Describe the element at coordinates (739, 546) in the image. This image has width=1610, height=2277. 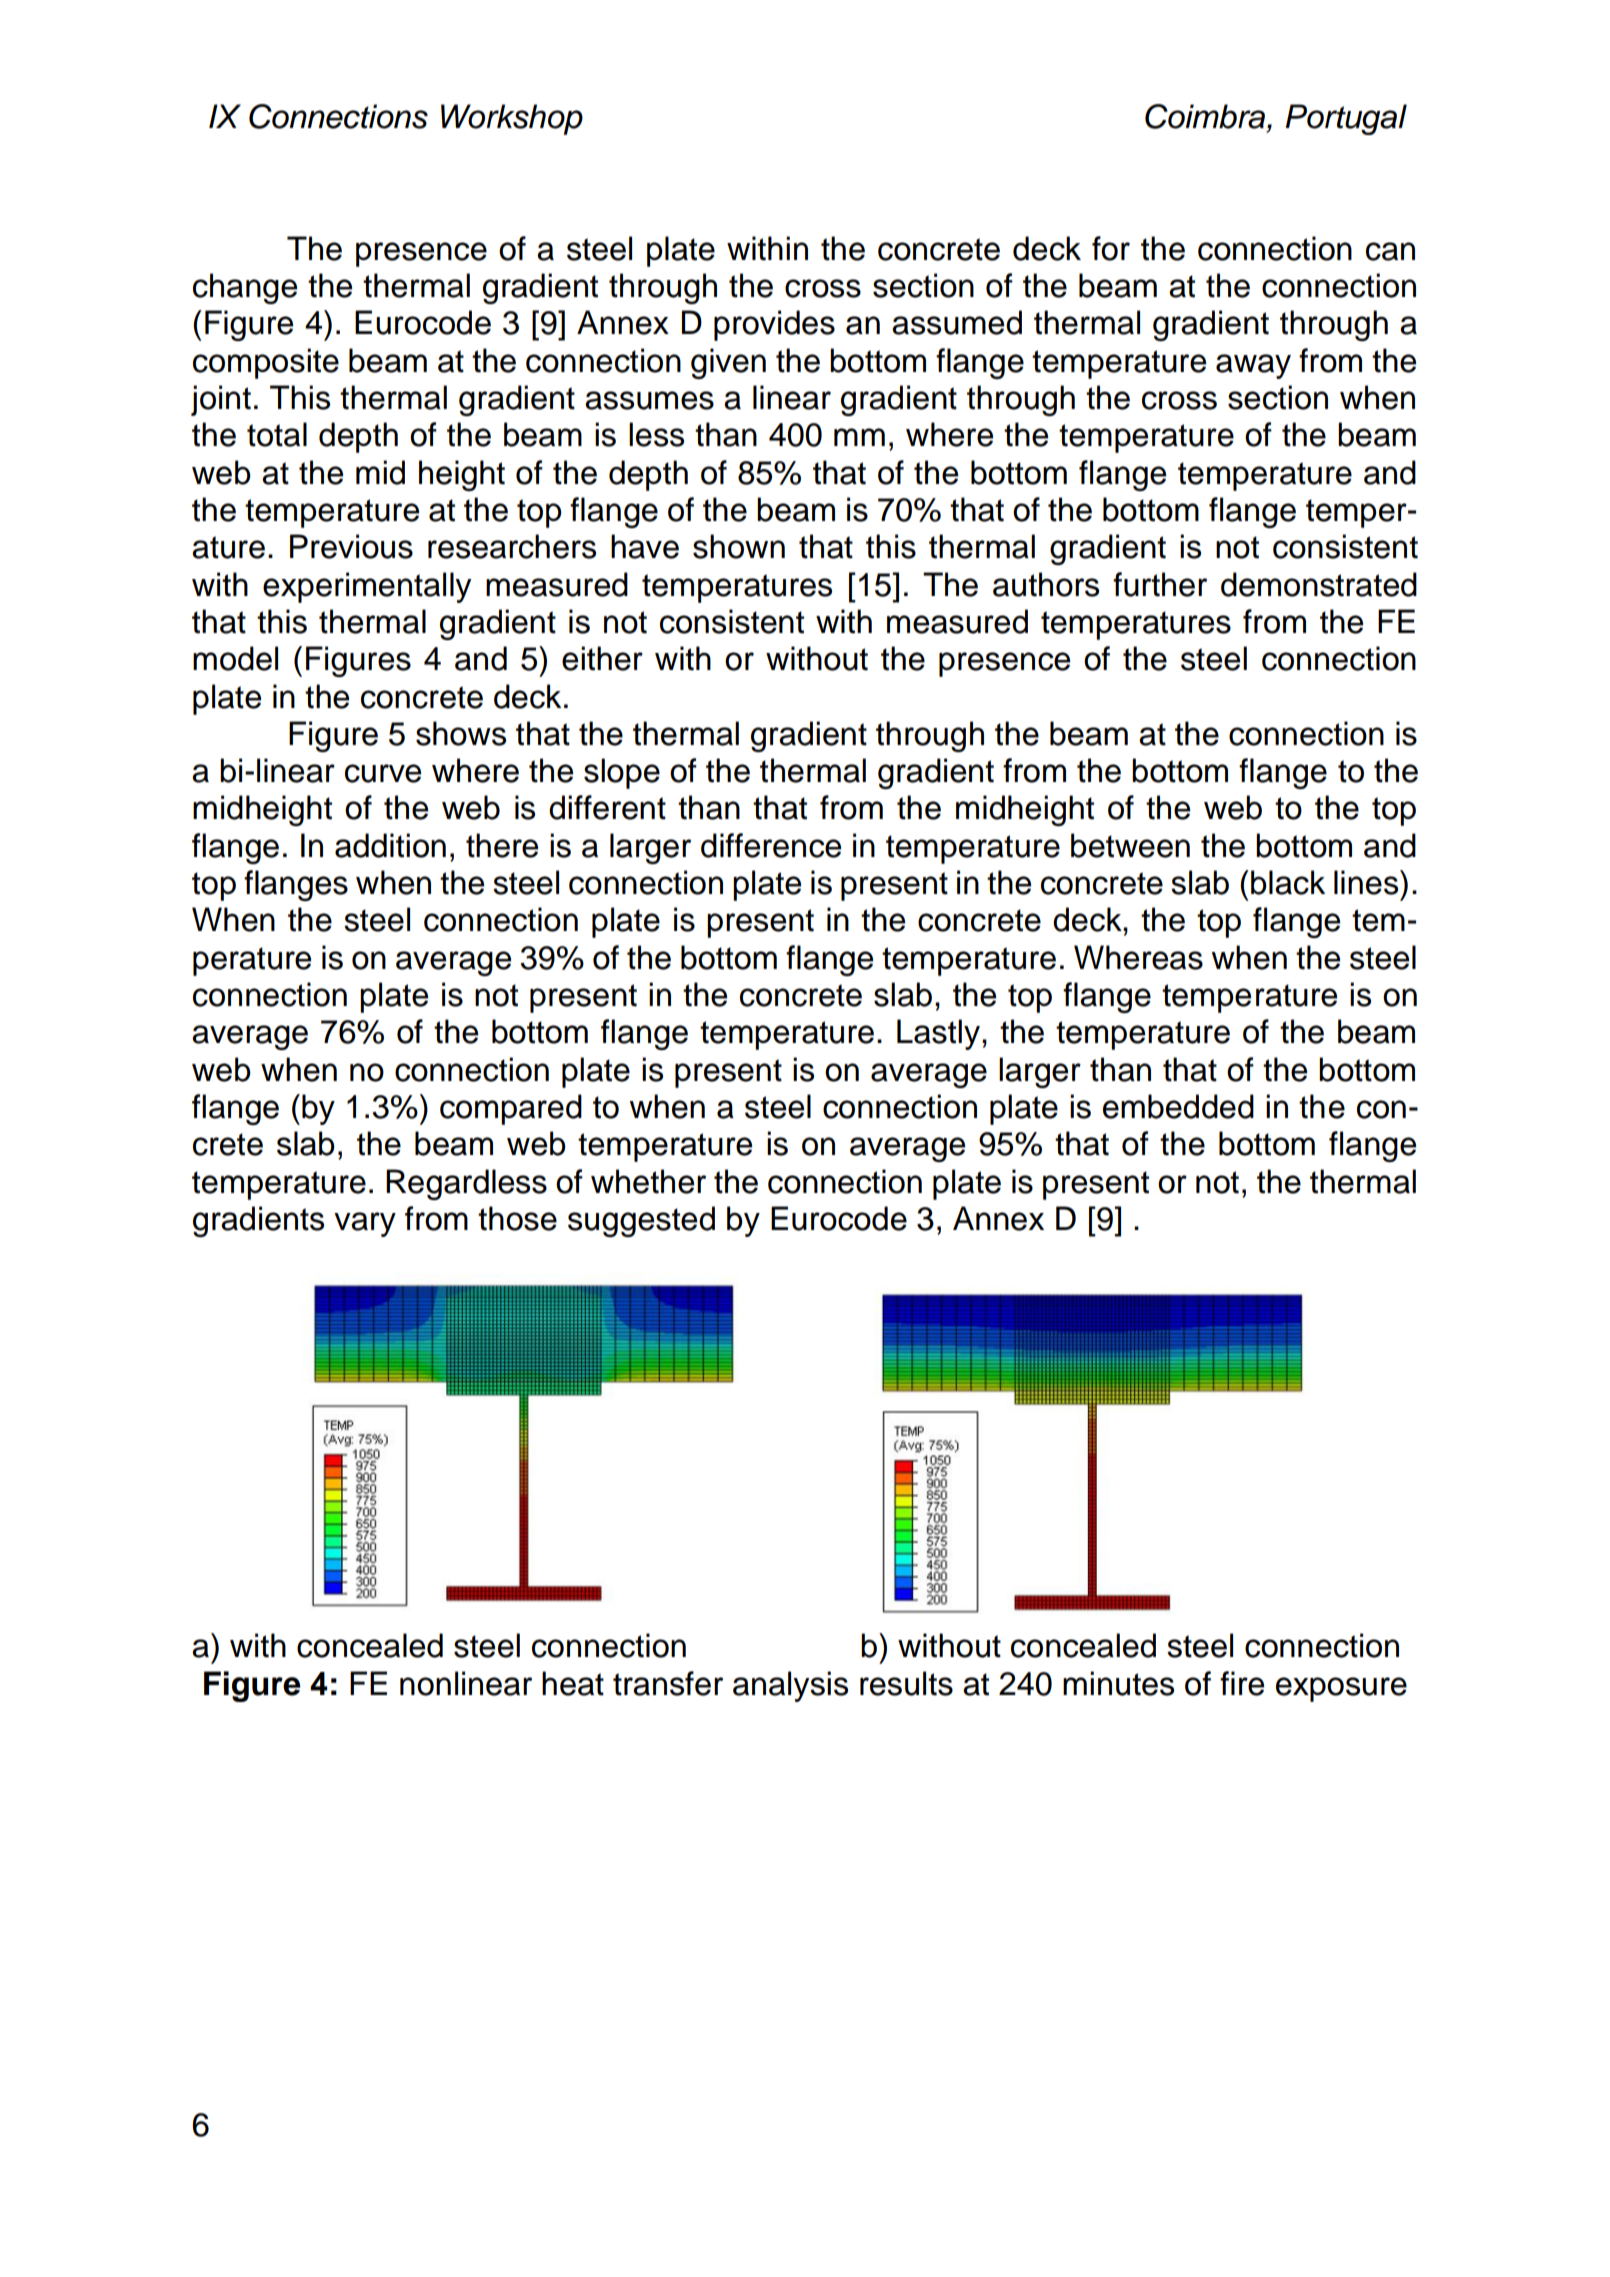
I see `shown` at that location.
